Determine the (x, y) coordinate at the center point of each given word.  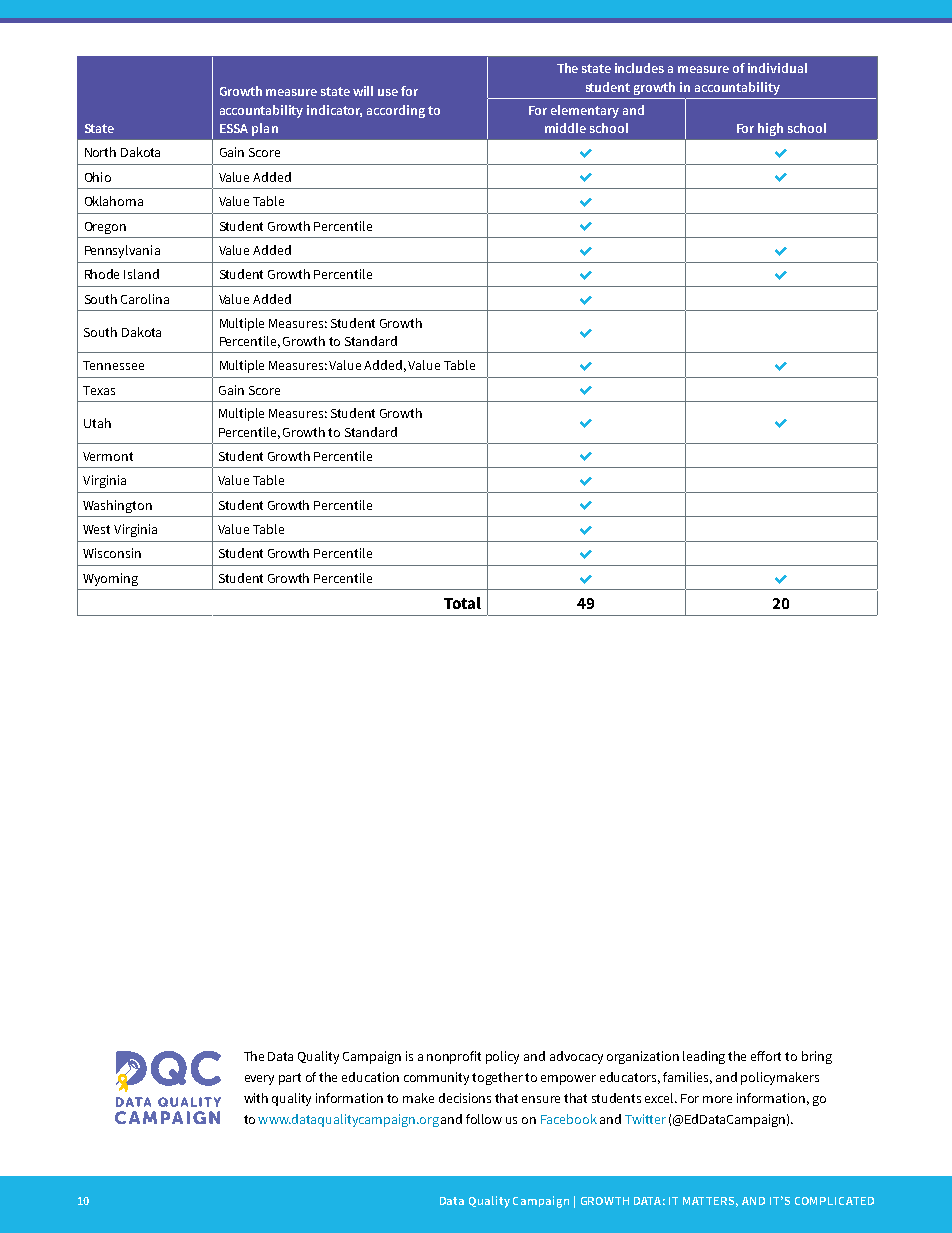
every (259, 1080)
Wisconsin (112, 553)
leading (704, 1057)
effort (766, 1056)
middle (565, 128)
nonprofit (454, 1057)
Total (462, 603)
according (396, 111)
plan (265, 129)
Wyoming (110, 579)
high (770, 129)
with (256, 1098)
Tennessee (113, 365)
